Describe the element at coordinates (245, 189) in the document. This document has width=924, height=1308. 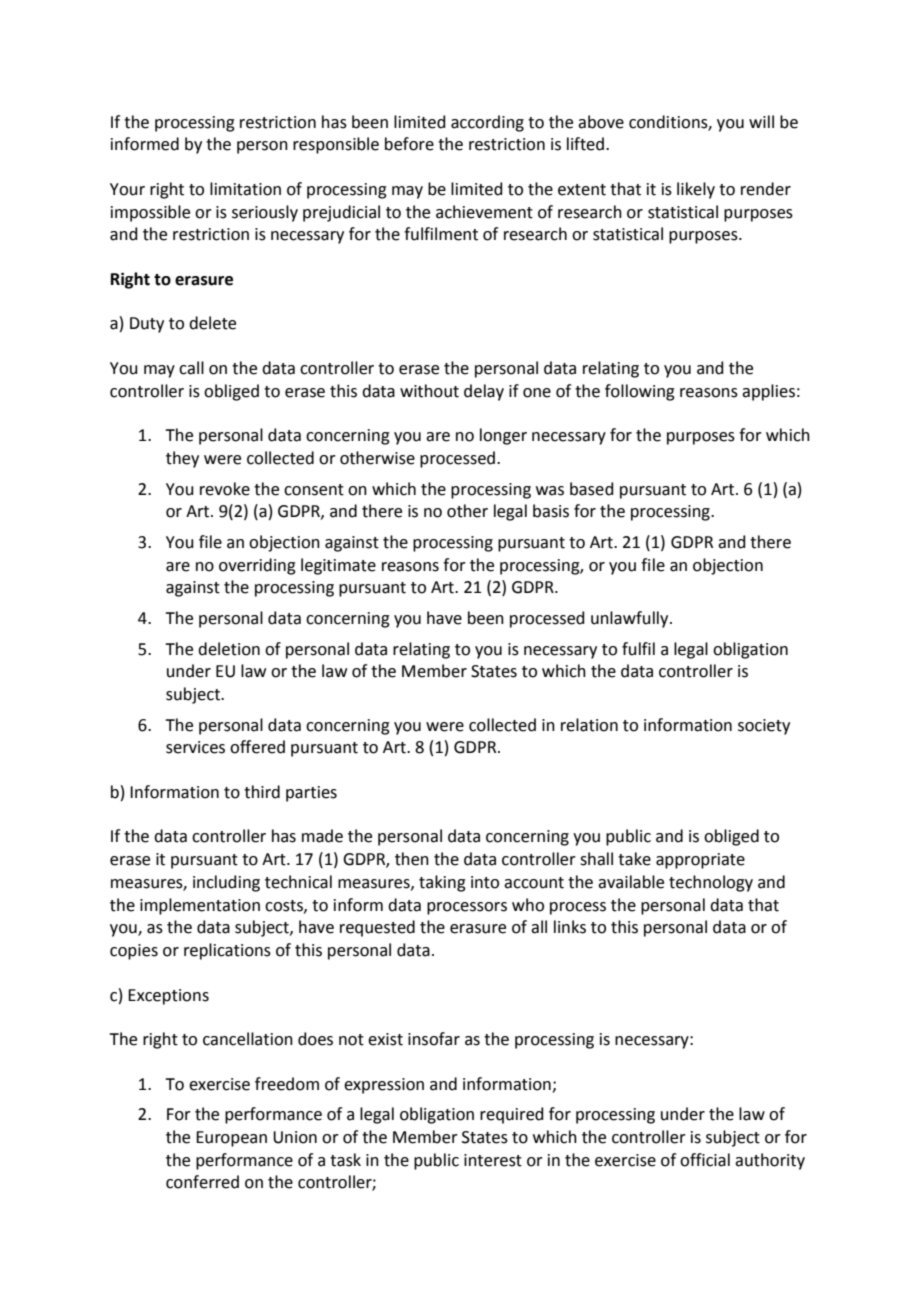
I see `limitation` at that location.
